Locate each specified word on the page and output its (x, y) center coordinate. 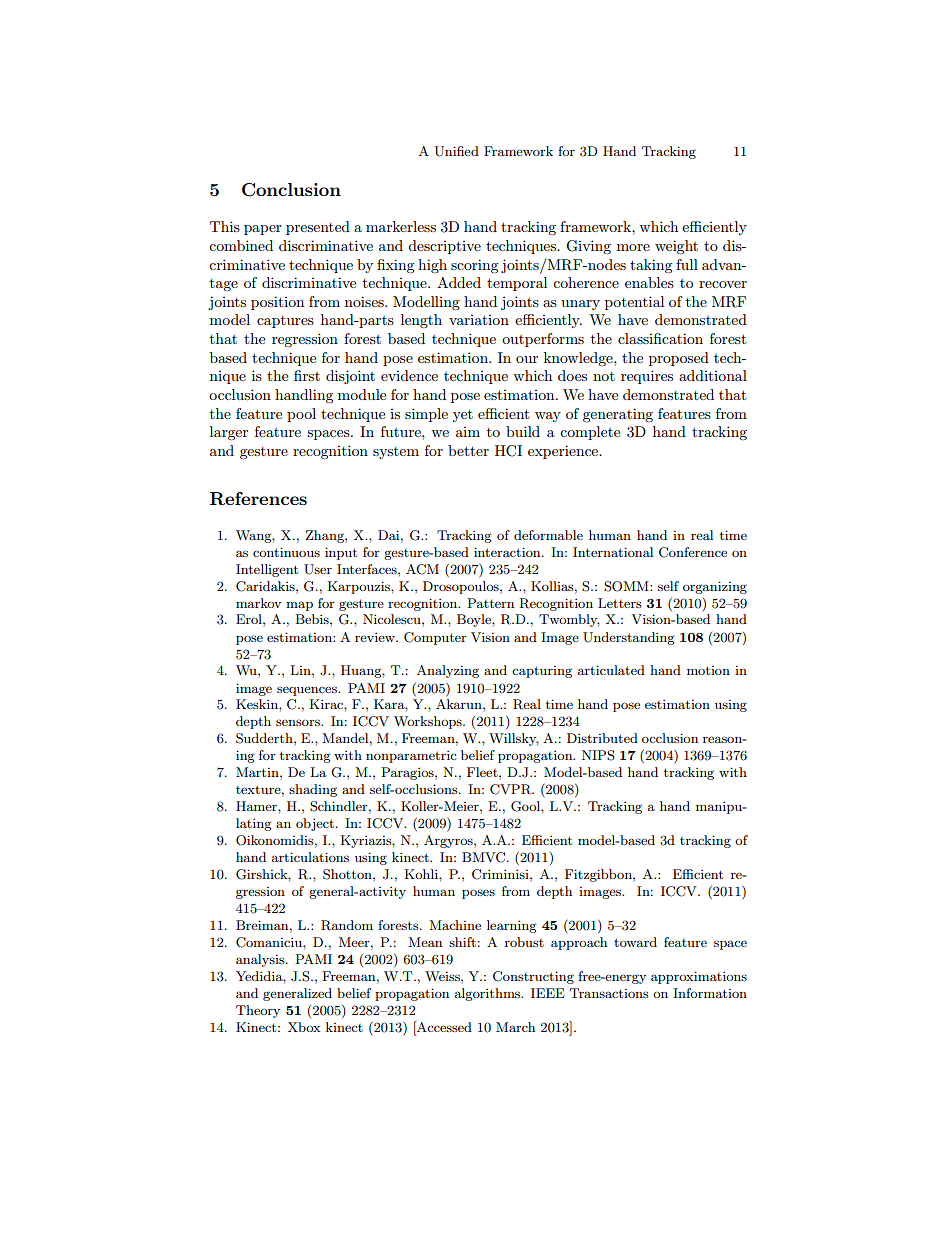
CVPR (512, 789)
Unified (456, 151)
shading (313, 790)
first (307, 375)
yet (463, 416)
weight (676, 247)
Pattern (490, 603)
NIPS (598, 755)
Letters (620, 603)
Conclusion (291, 190)
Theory (258, 1011)
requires (647, 377)
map (299, 606)
